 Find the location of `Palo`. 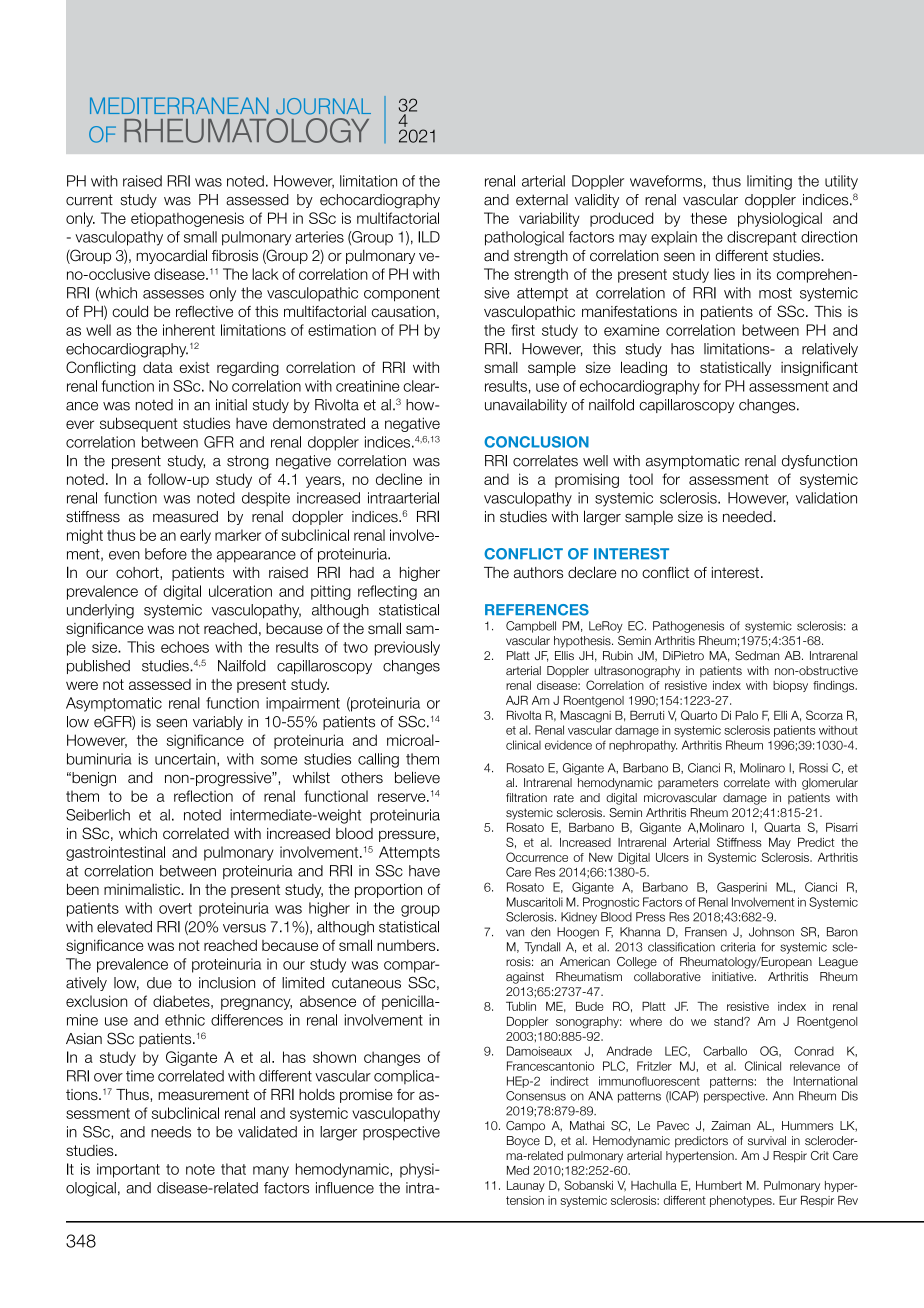

Palo is located at coordinates (746, 715).
